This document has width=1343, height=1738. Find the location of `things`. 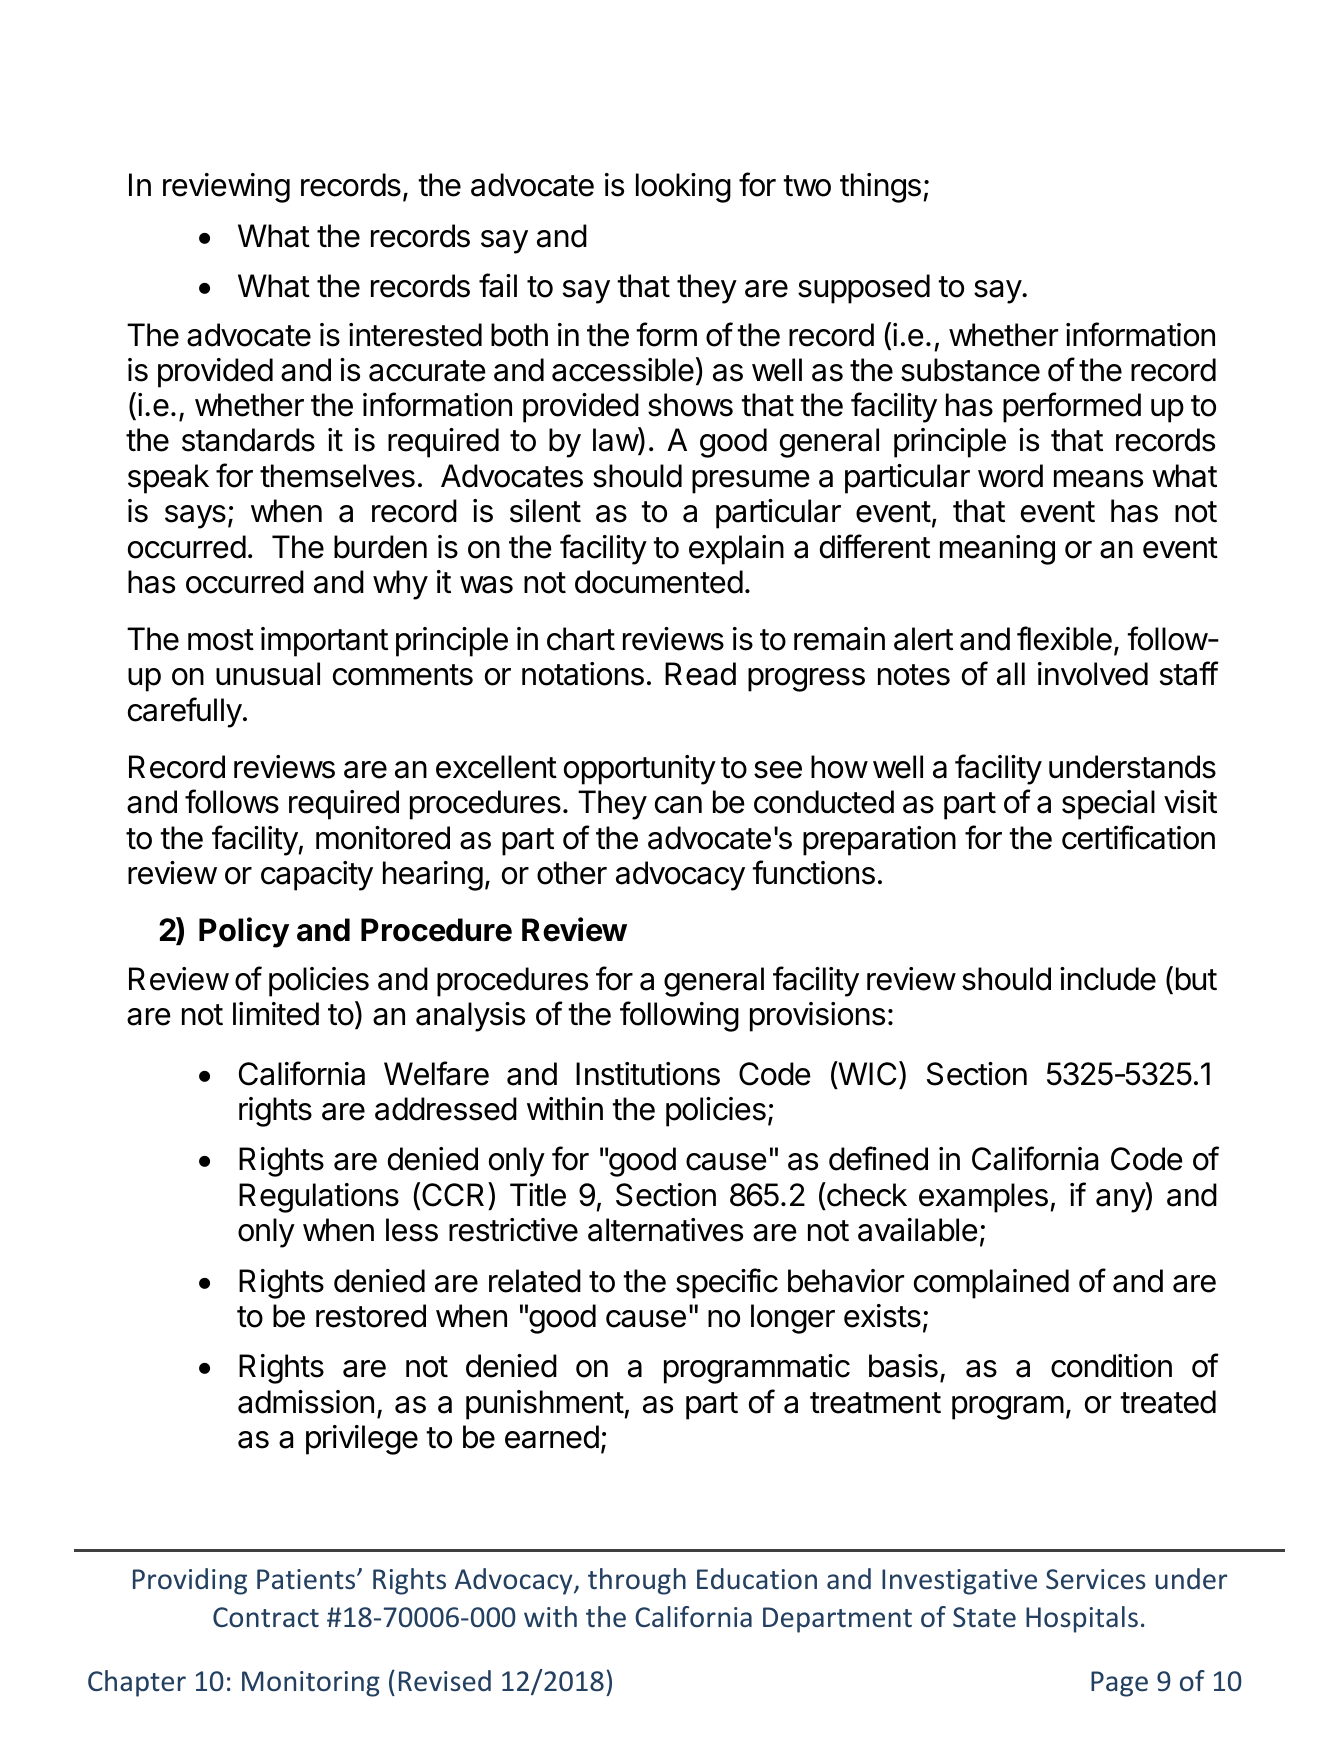

things is located at coordinates (880, 188).
